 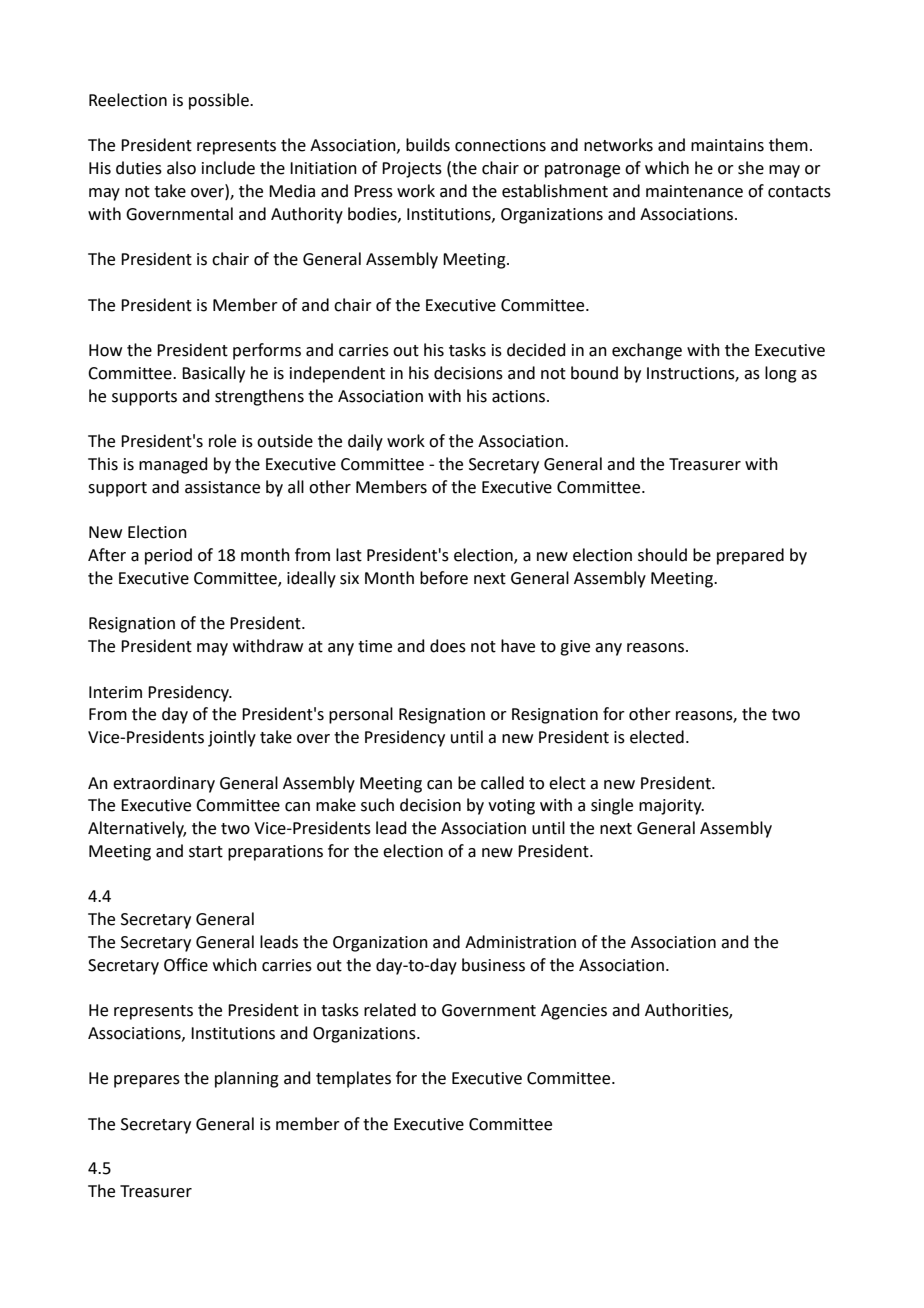 I want to click on long, so click(x=781, y=374).
